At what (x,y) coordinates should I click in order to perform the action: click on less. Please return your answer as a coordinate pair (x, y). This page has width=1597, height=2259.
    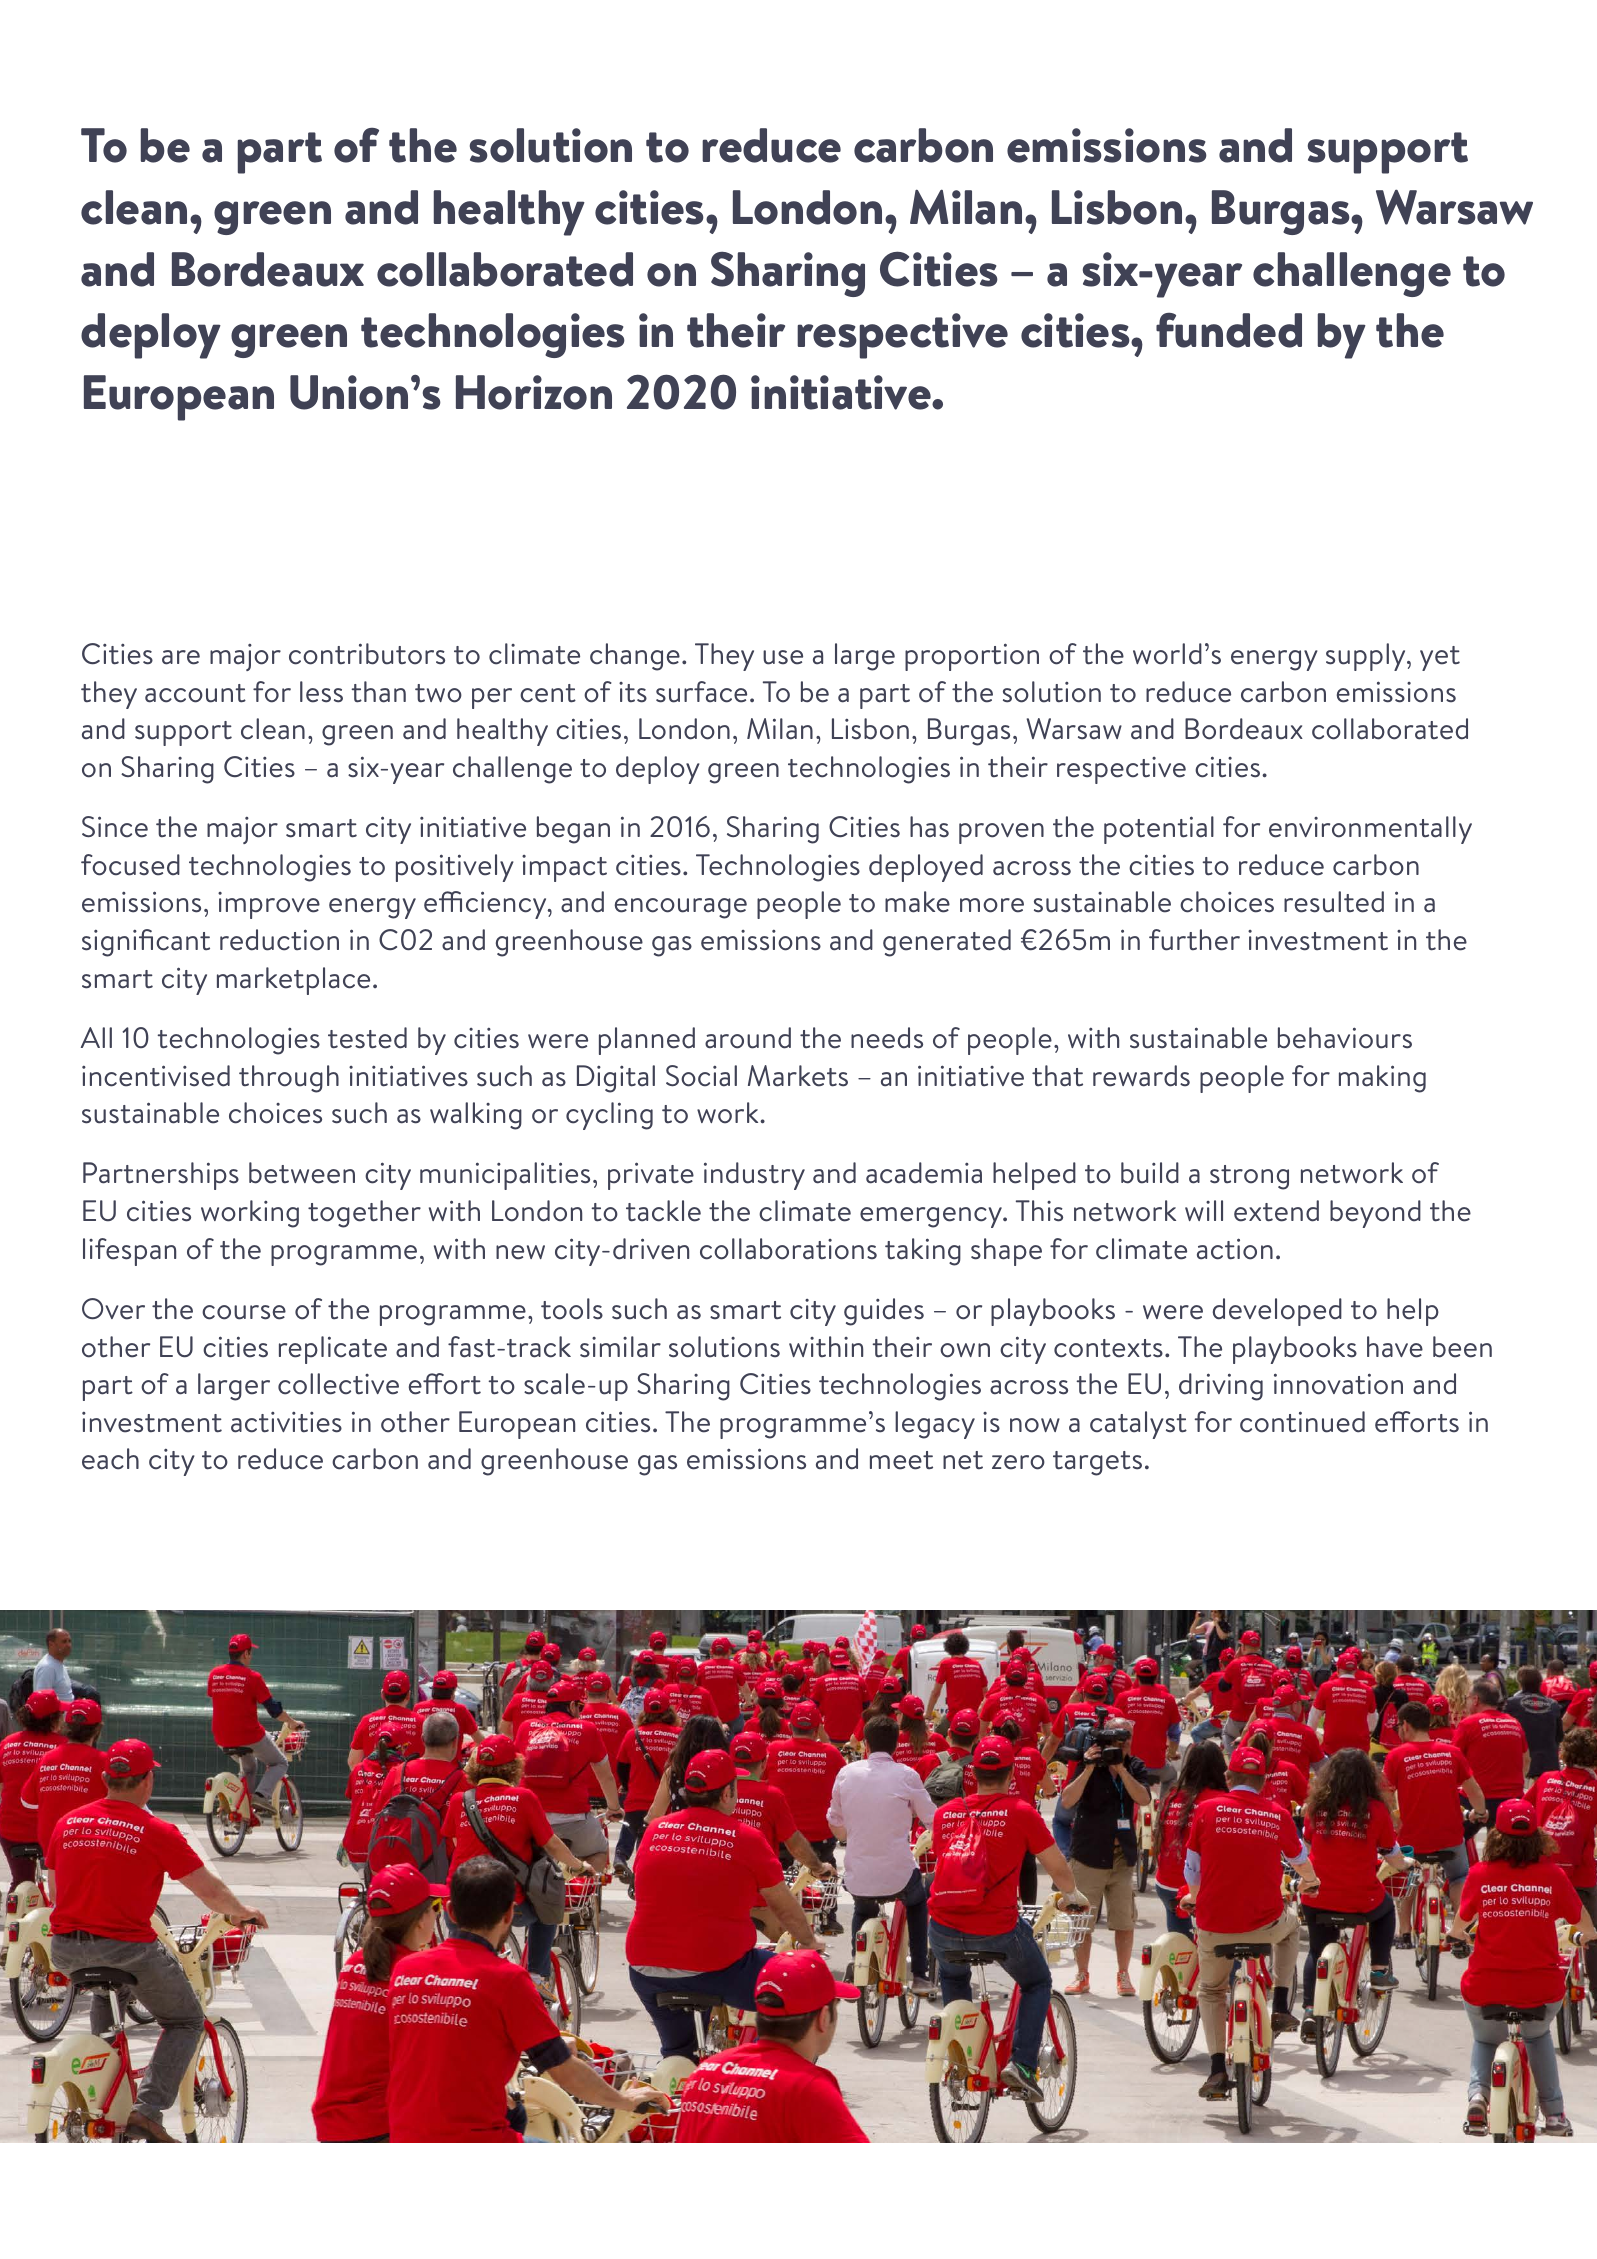
    Looking at the image, I should click on (321, 692).
